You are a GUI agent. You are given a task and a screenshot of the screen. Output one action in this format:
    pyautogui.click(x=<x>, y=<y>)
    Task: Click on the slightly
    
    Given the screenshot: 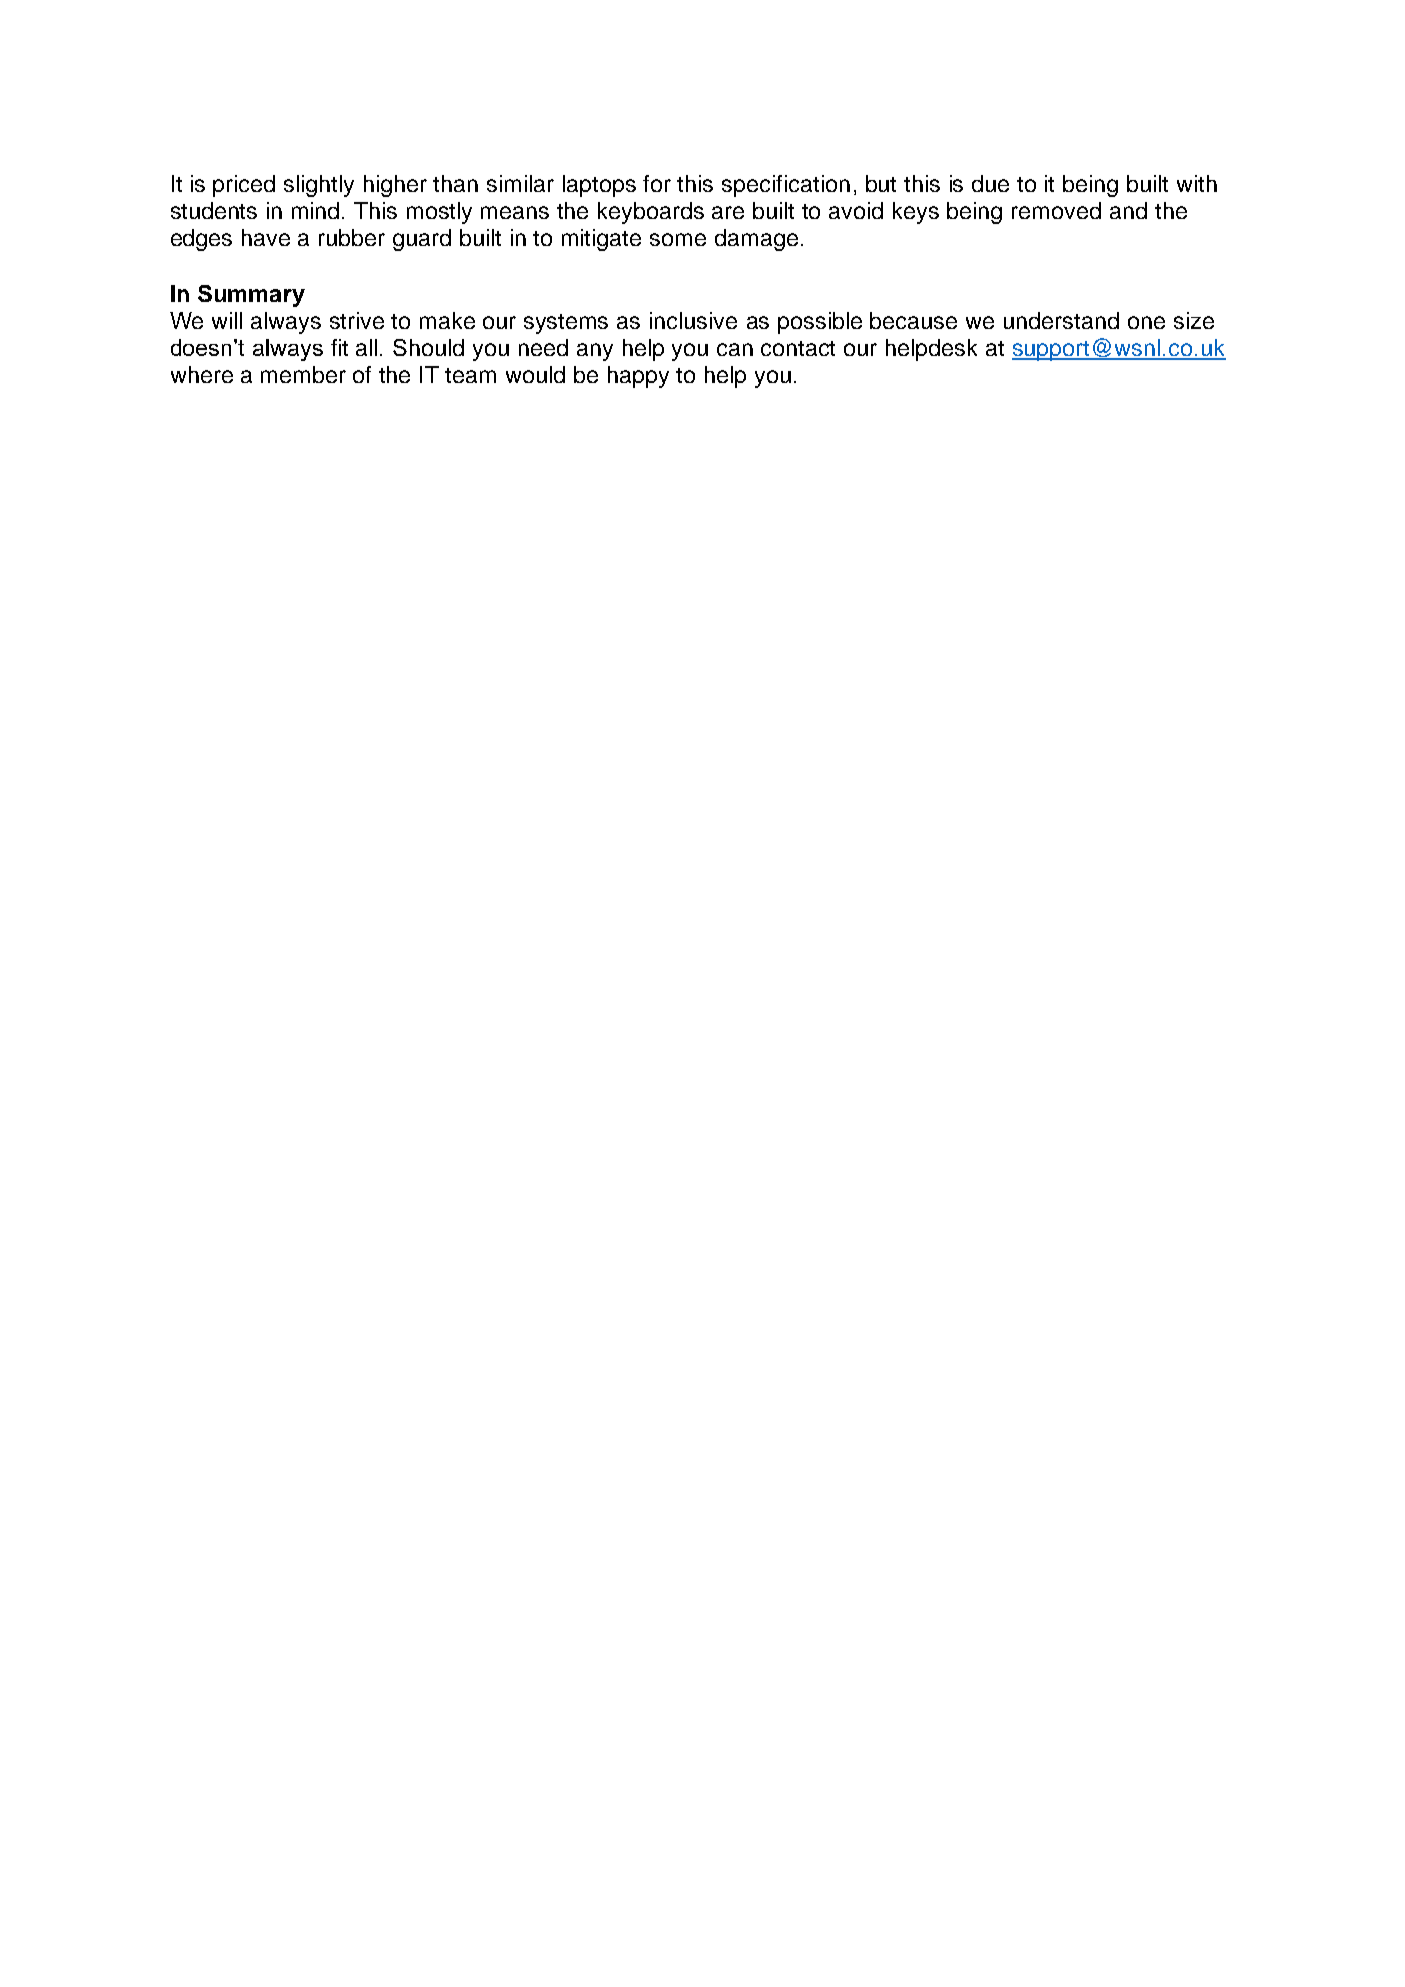 What is the action you would take?
    pyautogui.click(x=319, y=186)
